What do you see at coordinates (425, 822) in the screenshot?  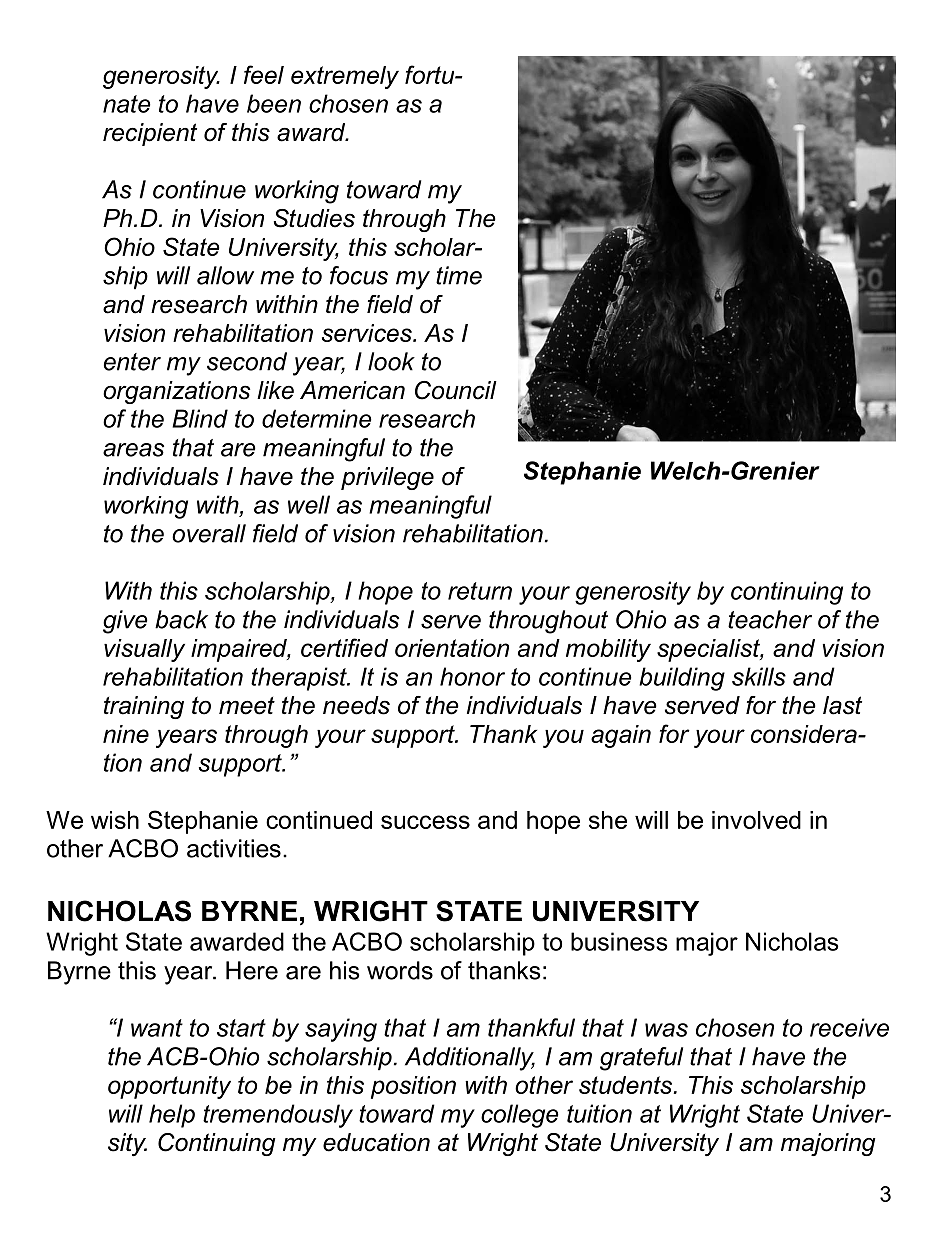 I see `success` at bounding box center [425, 822].
